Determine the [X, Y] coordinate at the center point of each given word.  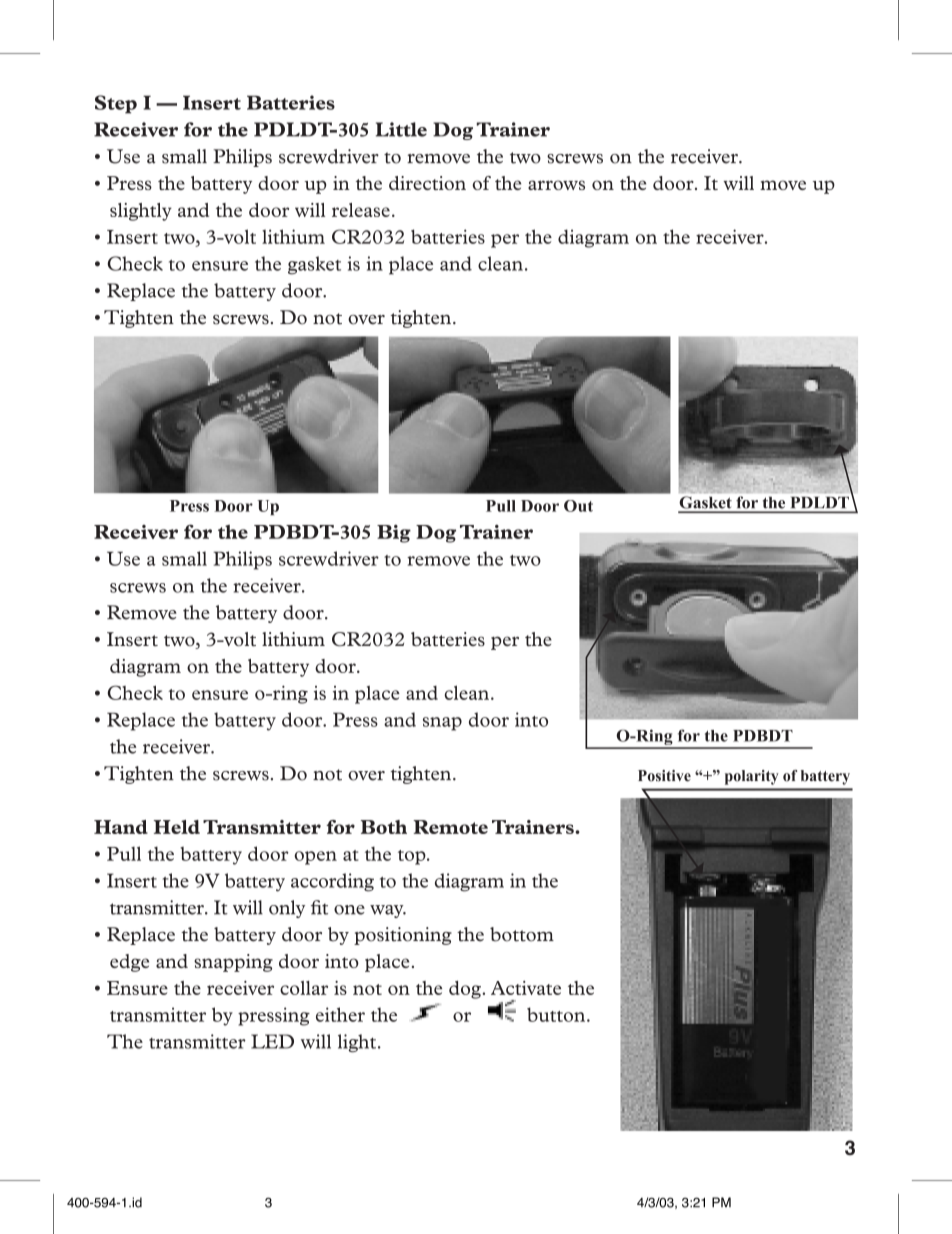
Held [177, 827]
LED [272, 1041]
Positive [664, 776]
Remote [450, 827]
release [361, 210]
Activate [526, 988]
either [340, 1014]
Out [578, 506]
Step [116, 104]
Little [401, 129]
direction [427, 183]
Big [394, 534]
